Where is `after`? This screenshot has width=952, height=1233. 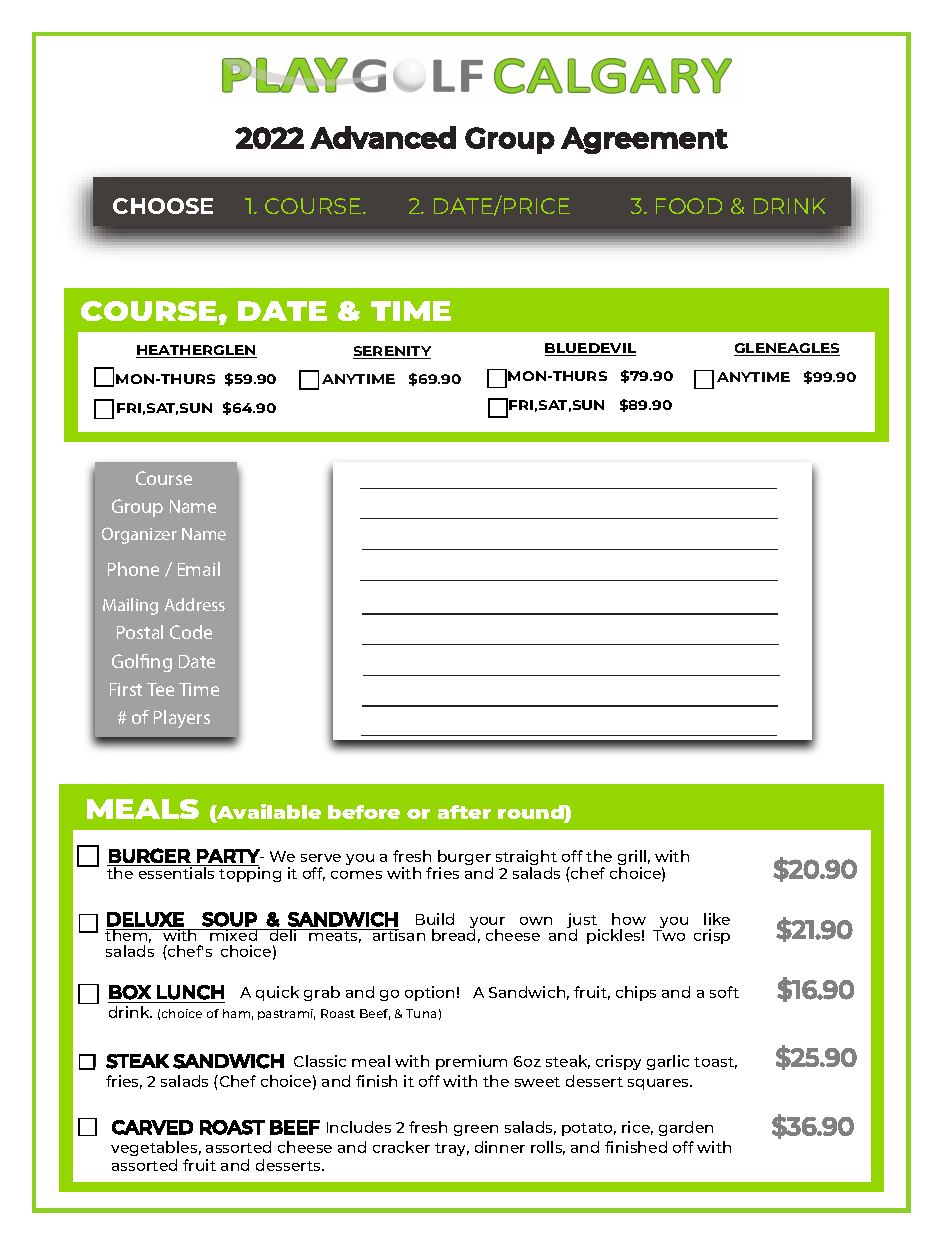 after is located at coordinates (464, 812).
